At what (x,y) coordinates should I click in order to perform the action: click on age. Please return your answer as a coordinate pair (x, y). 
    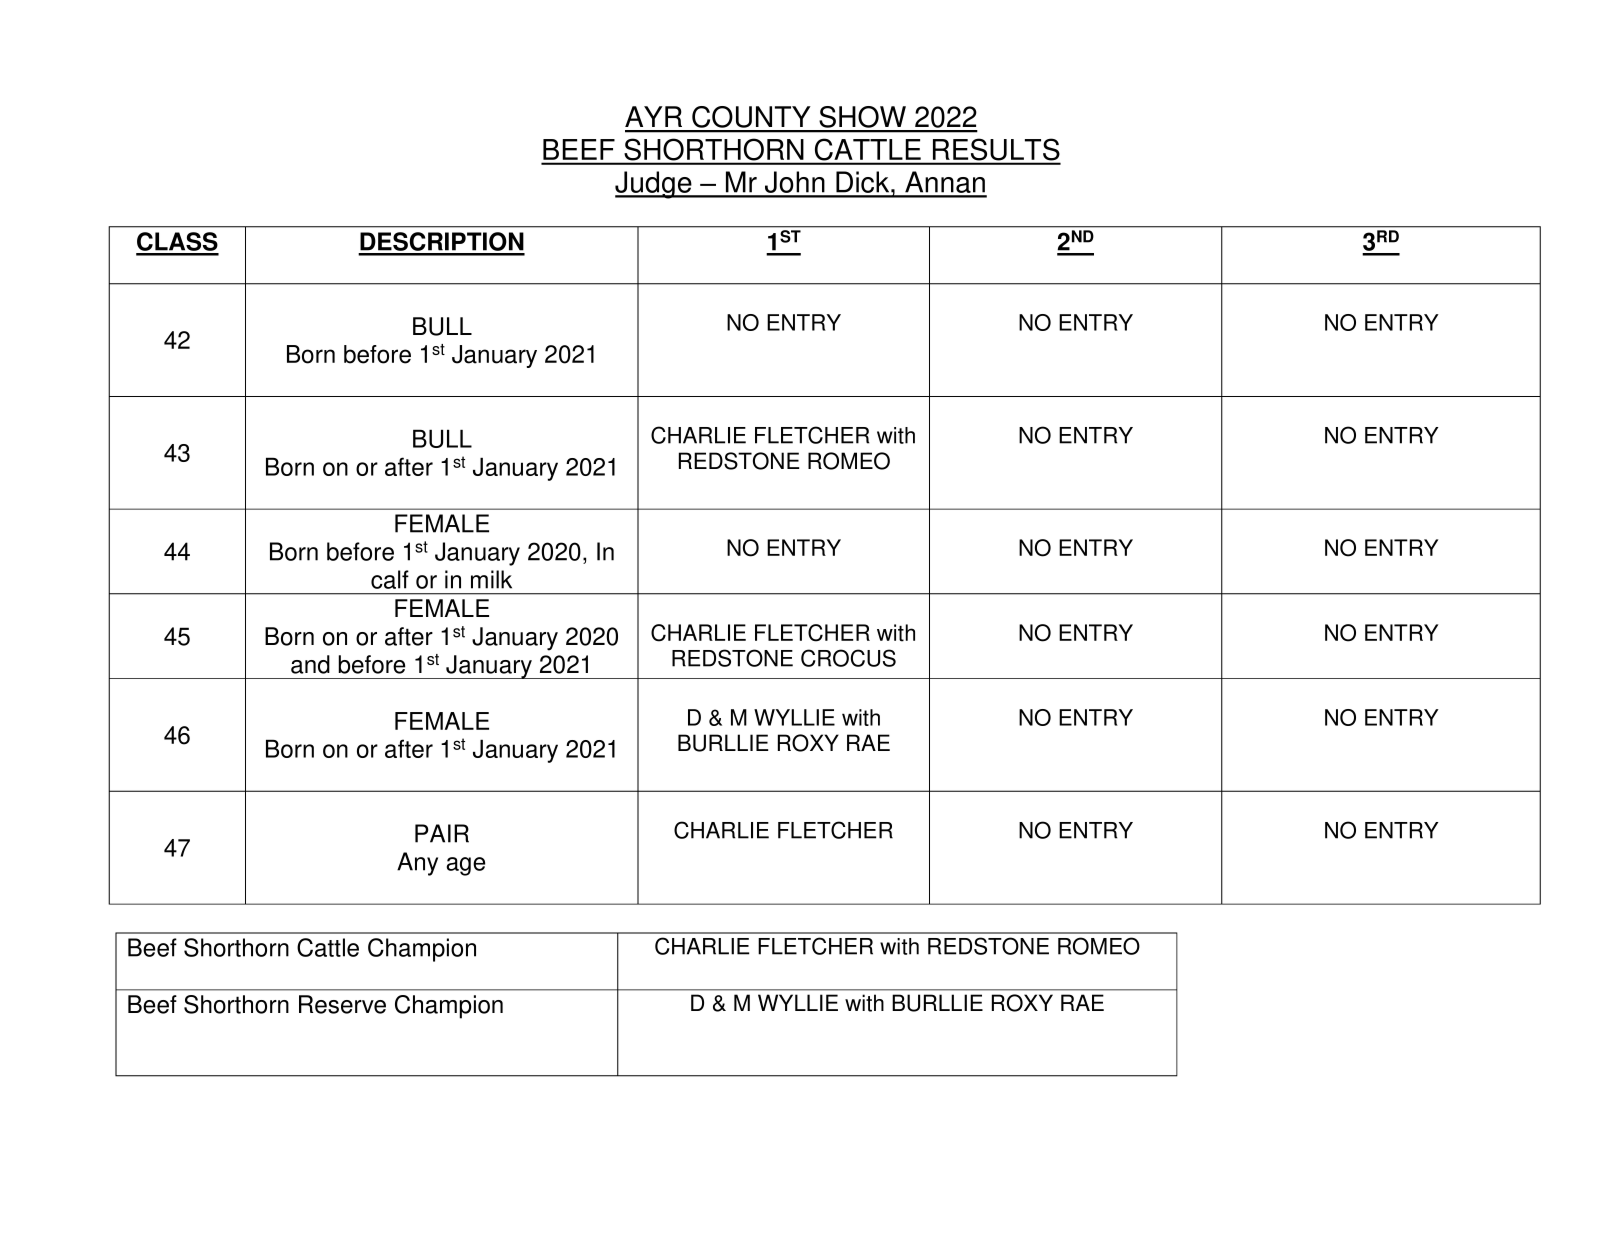
    Looking at the image, I should click on (466, 866).
